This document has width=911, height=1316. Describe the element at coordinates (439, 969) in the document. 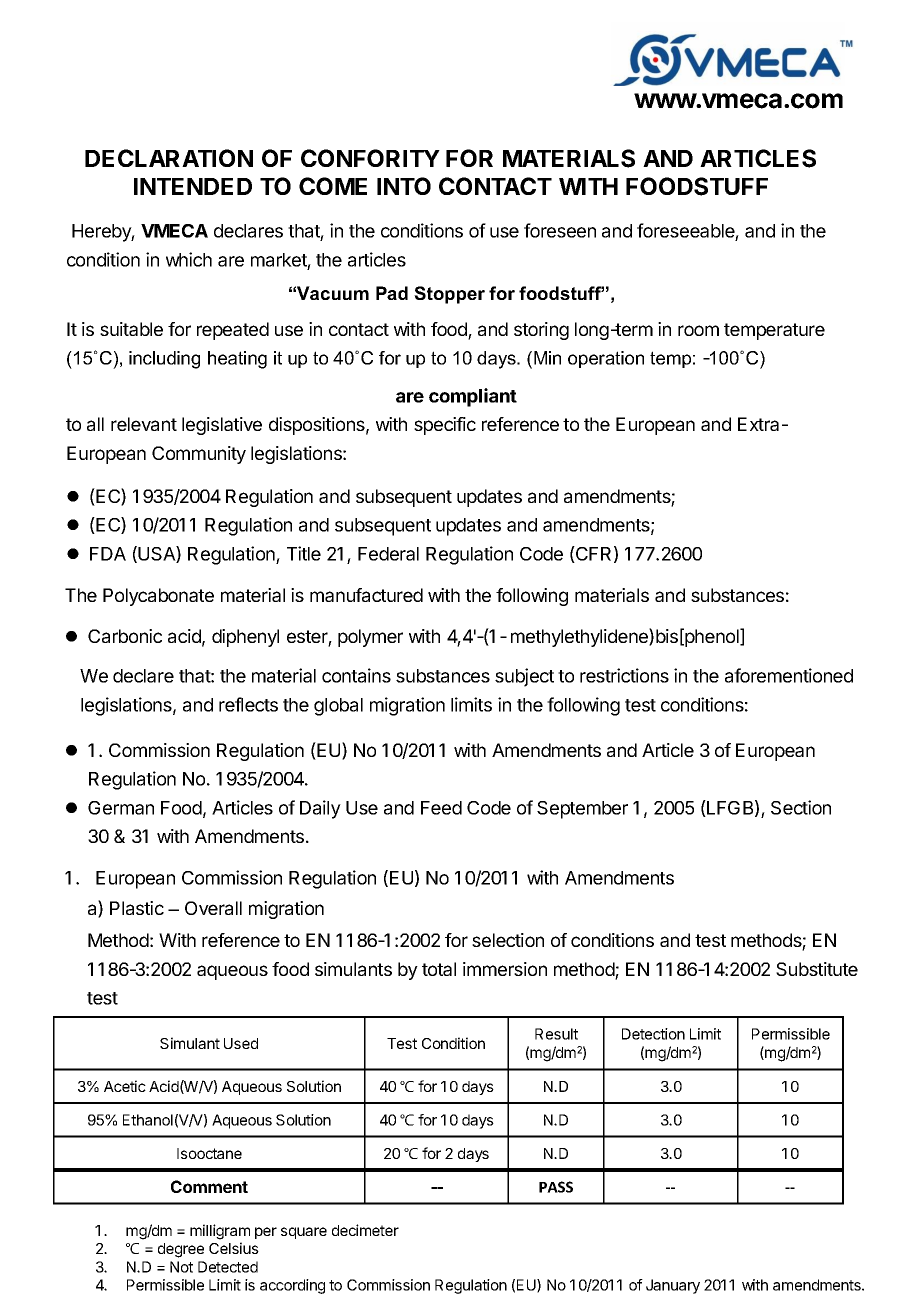

I see `total` at that location.
